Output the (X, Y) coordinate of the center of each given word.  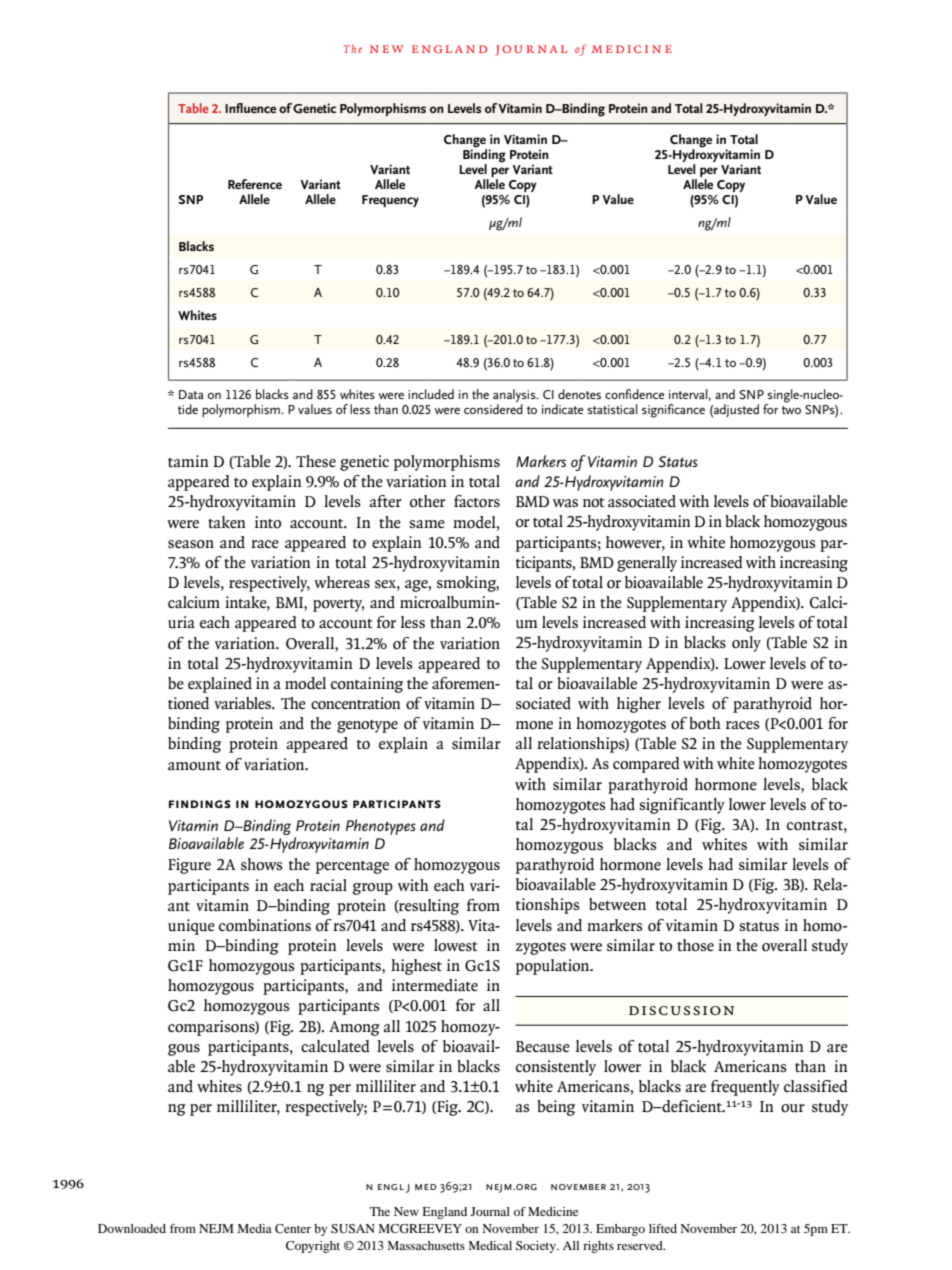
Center (293, 1228)
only (746, 644)
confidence (635, 394)
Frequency (390, 201)
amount (194, 766)
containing (367, 685)
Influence (250, 108)
